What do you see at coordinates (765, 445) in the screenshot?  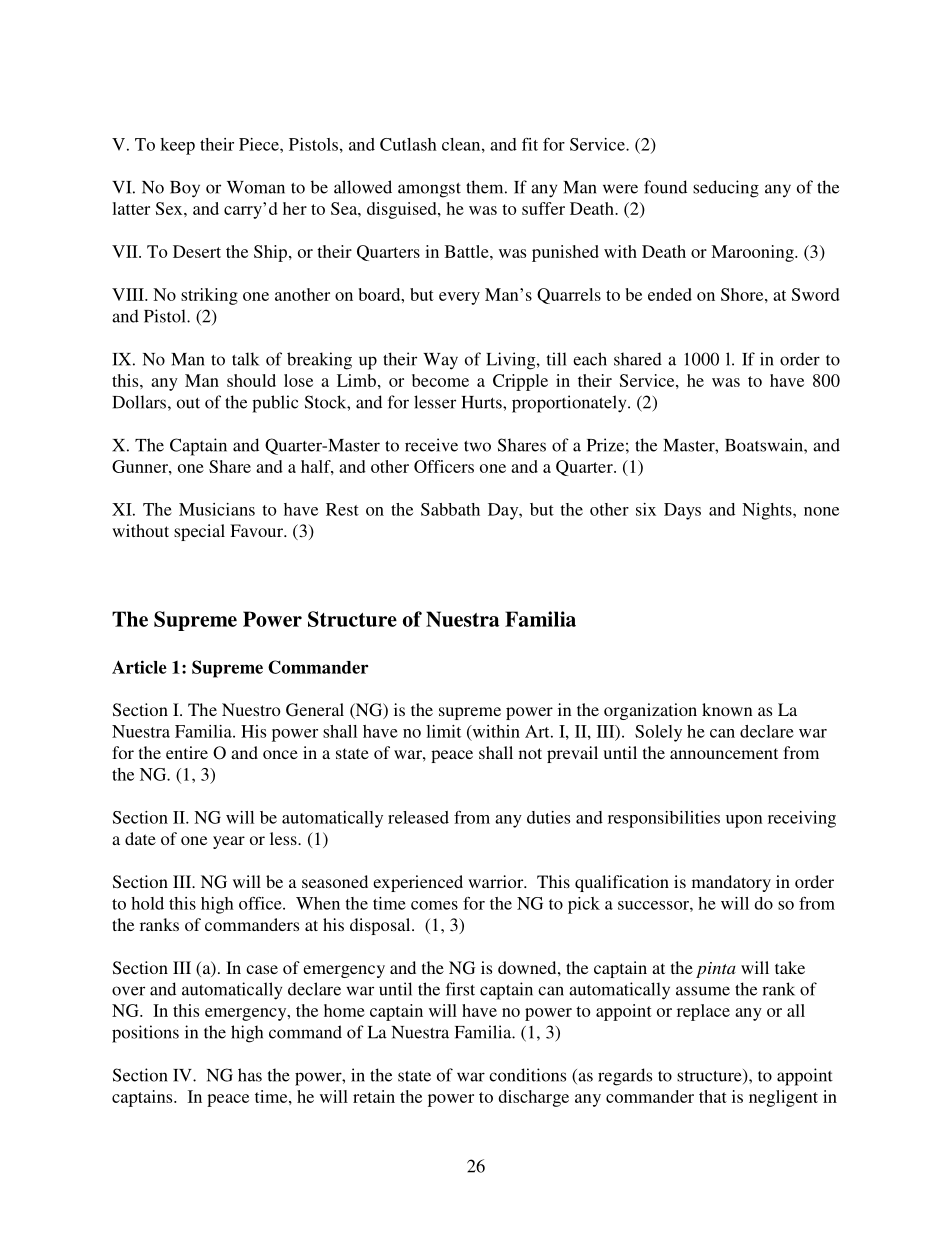 I see `Boatswain` at bounding box center [765, 445].
